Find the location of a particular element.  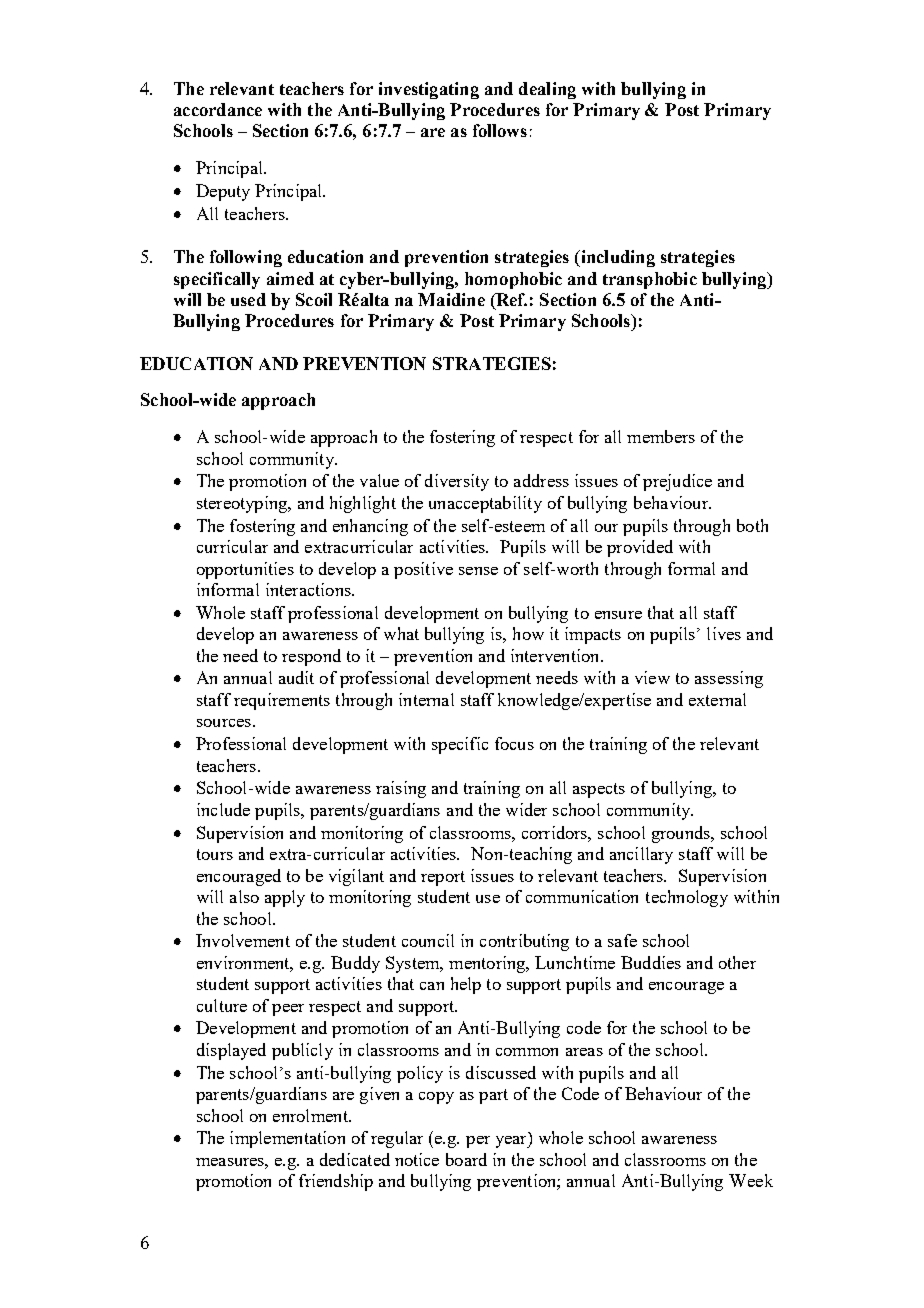

dealing is located at coordinates (547, 90).
